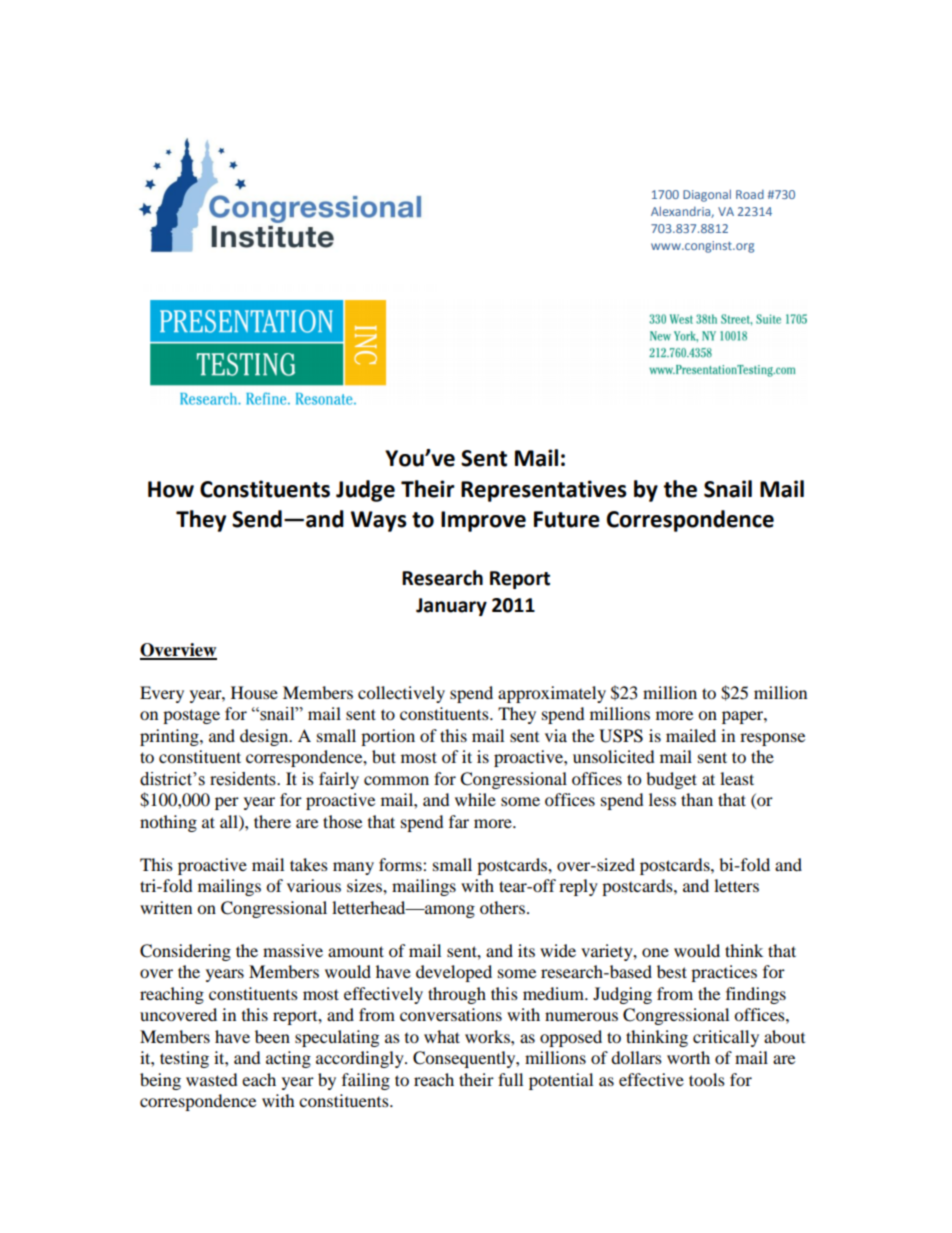 The image size is (952, 1233). I want to click on wasted, so click(212, 1079).
